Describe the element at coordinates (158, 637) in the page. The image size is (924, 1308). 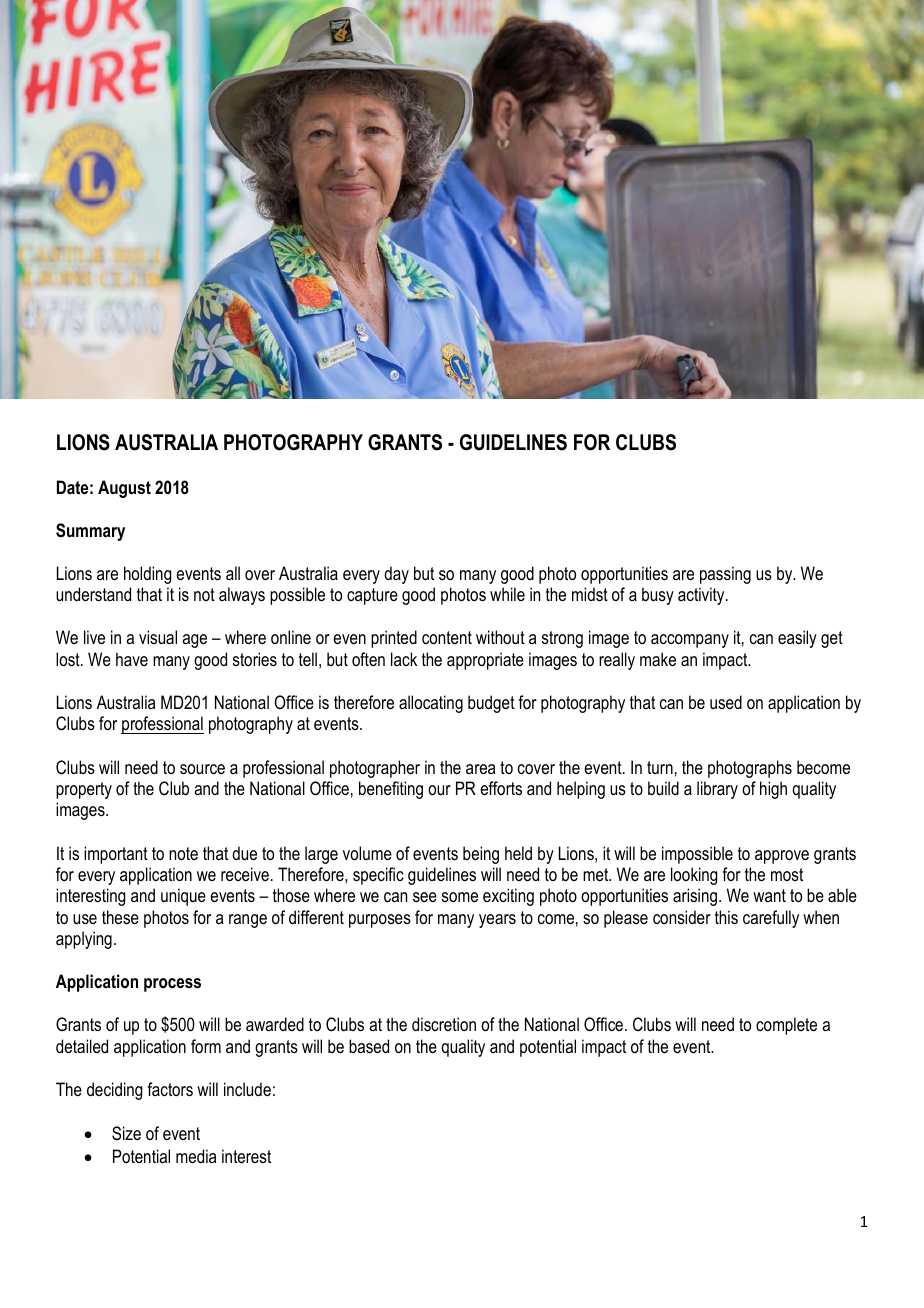
I see `visual` at that location.
